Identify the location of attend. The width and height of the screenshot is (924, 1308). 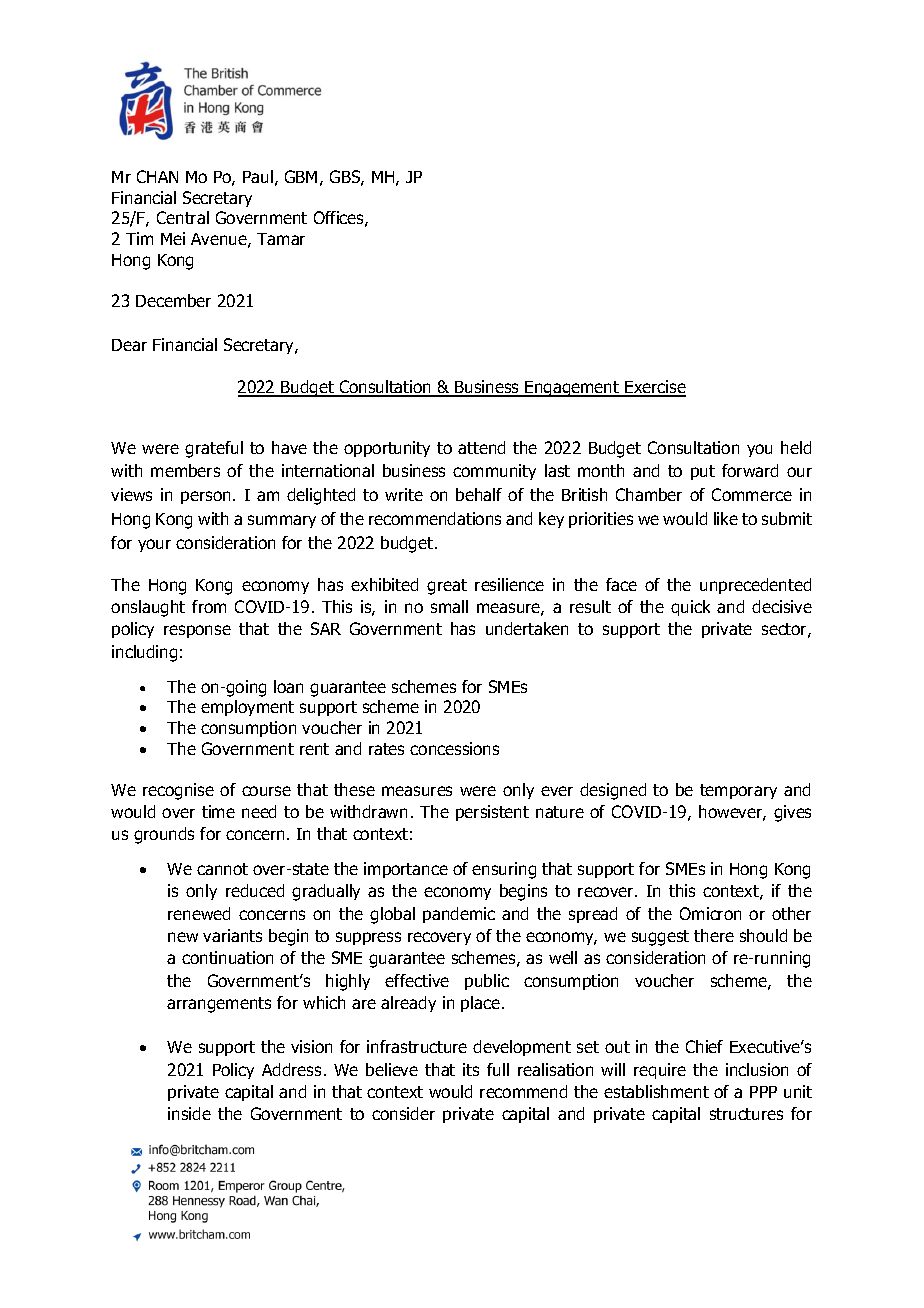
(481, 447).
